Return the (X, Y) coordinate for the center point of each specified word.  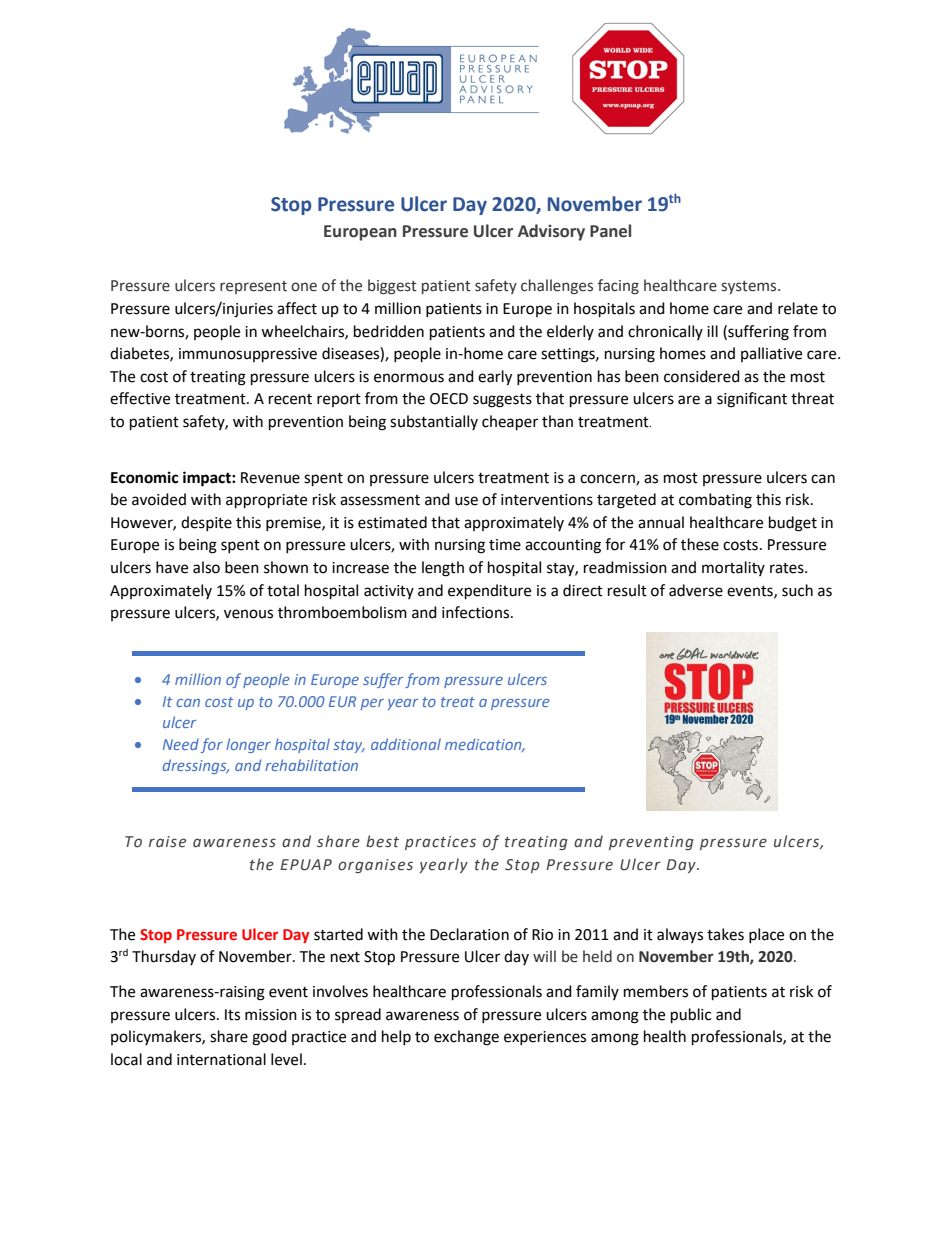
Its (232, 1015)
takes (725, 934)
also (206, 567)
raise (167, 842)
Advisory (551, 232)
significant (752, 400)
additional (406, 744)
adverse (696, 590)
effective (140, 398)
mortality (733, 568)
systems (750, 287)
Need (181, 744)
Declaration (469, 934)
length (443, 569)
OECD (449, 399)
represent (253, 287)
